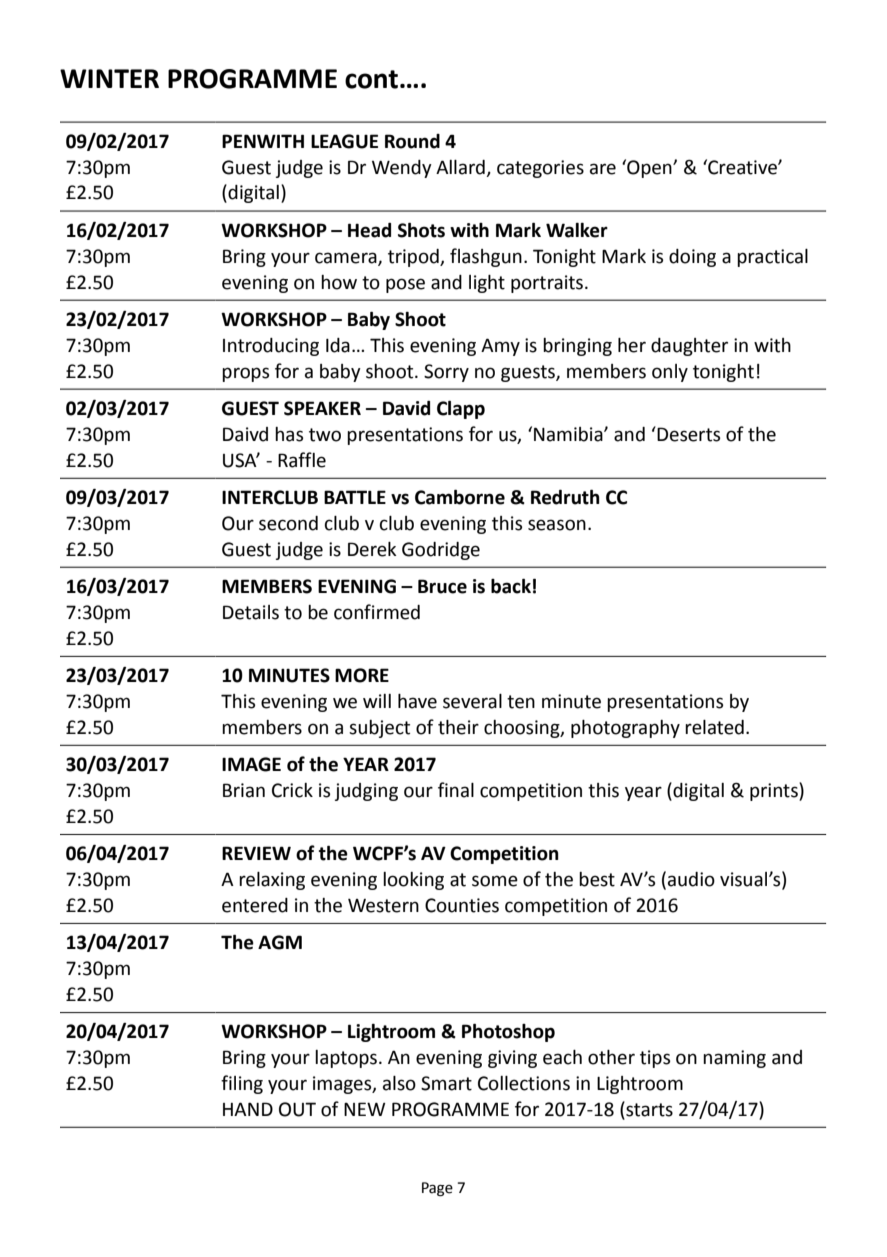 The image size is (887, 1257). I want to click on only, so click(670, 373).
